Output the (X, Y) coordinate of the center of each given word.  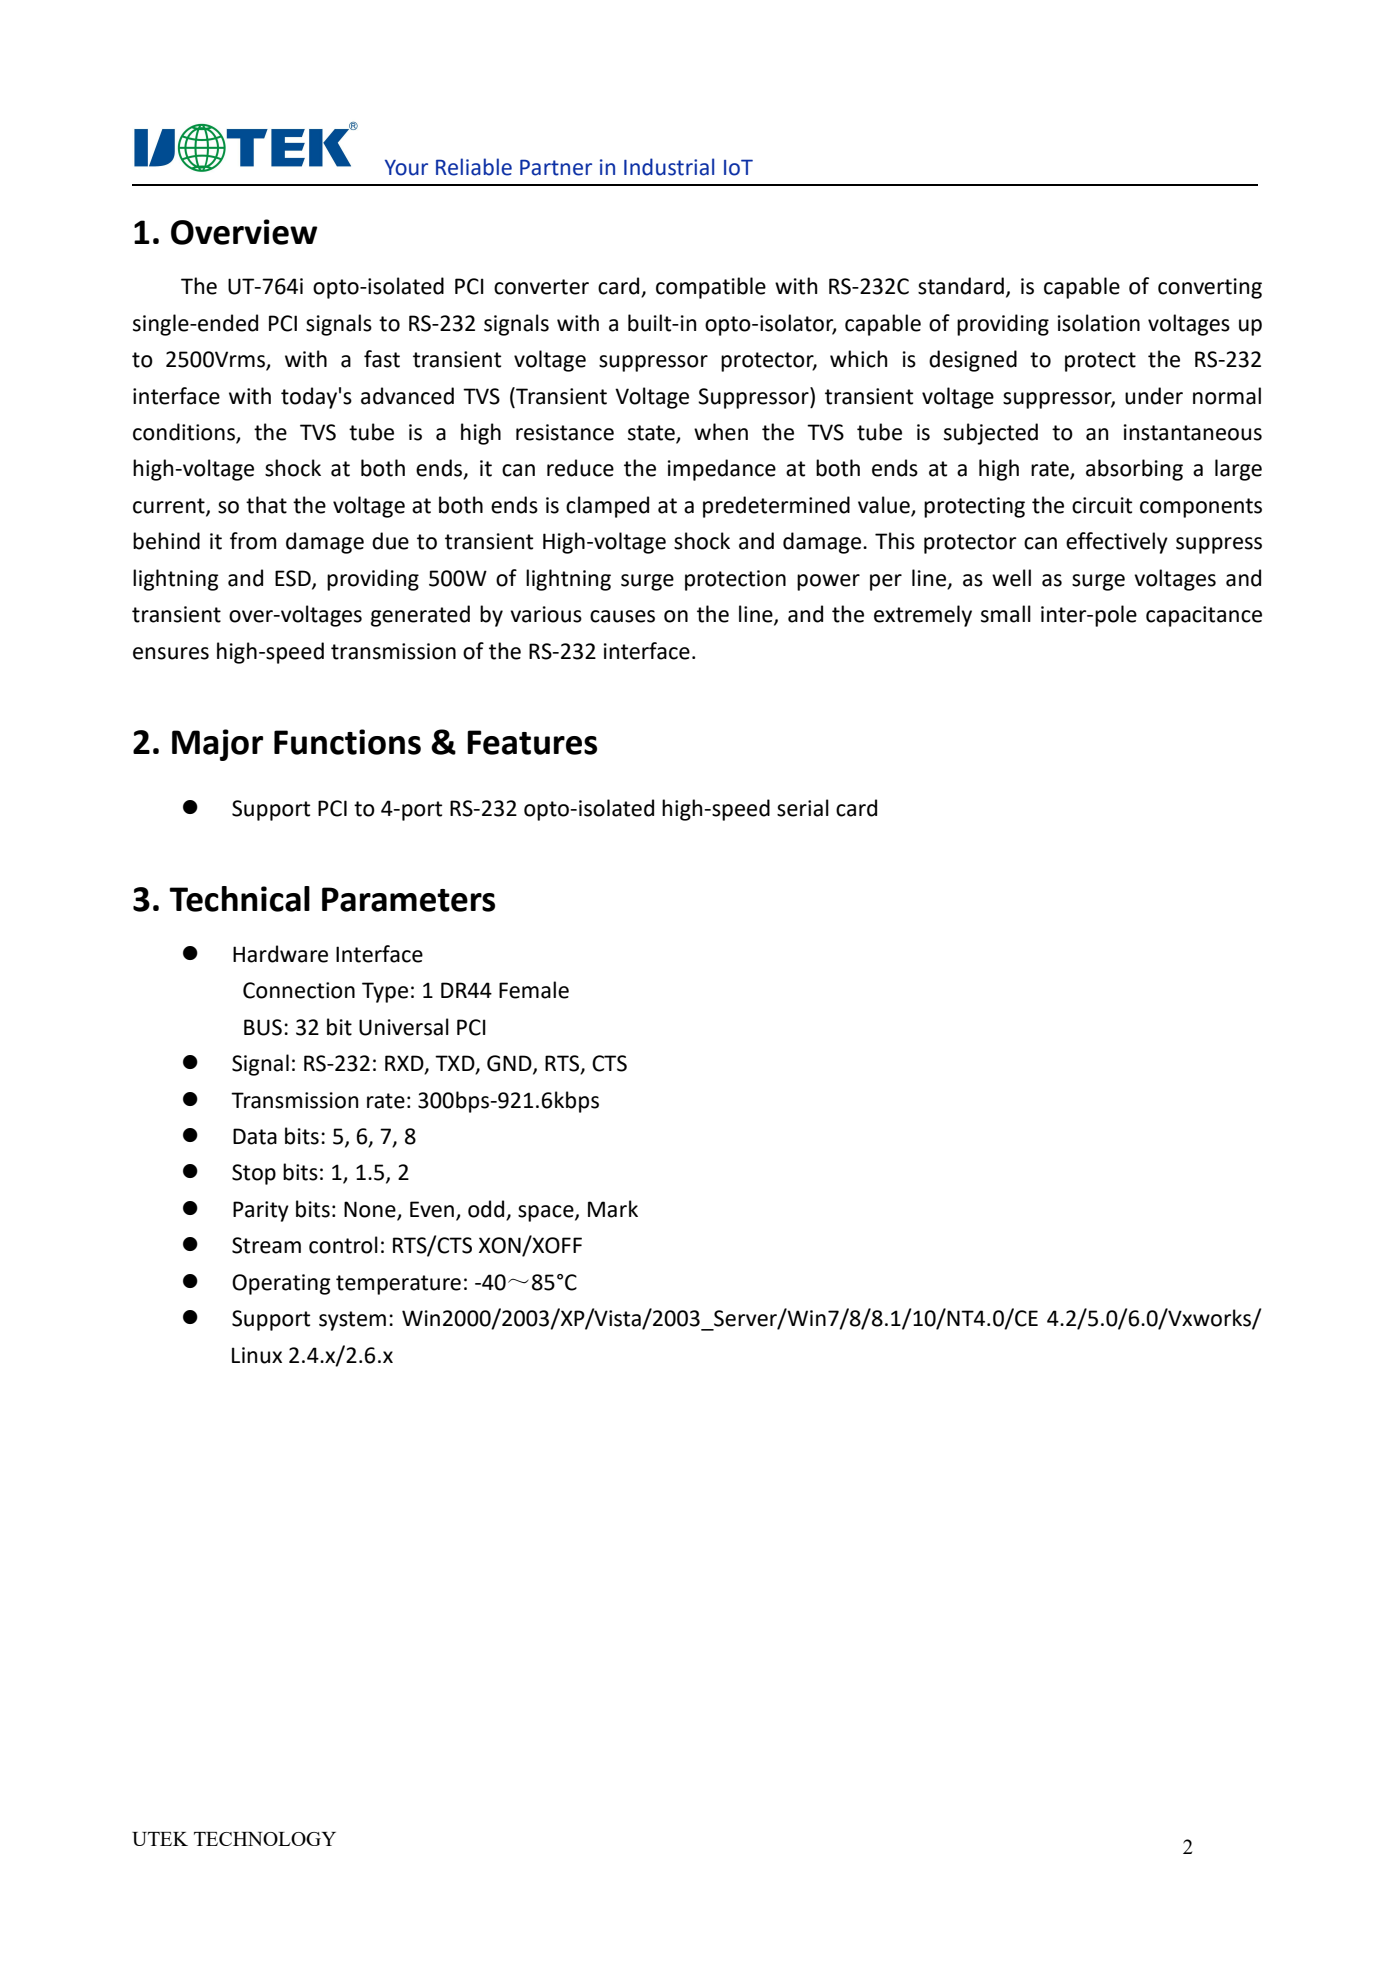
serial (803, 808)
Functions (347, 742)
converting (1210, 288)
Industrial (669, 167)
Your (406, 168)
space (547, 1213)
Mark (613, 1209)
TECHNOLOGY (265, 1839)
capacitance (1204, 616)
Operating (281, 1284)
